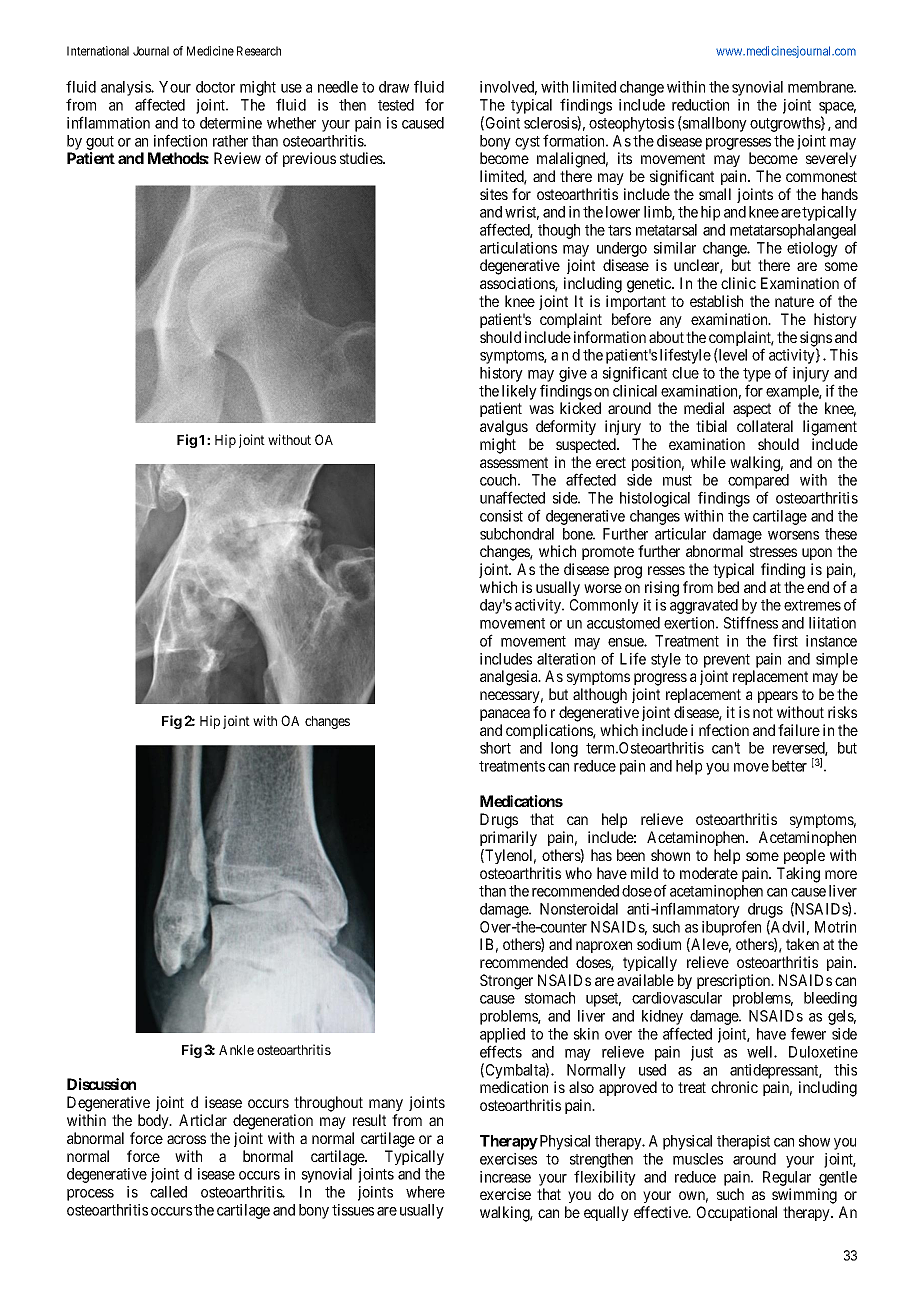 This screenshot has height=1308, width=924. I want to click on draw, so click(394, 87).
